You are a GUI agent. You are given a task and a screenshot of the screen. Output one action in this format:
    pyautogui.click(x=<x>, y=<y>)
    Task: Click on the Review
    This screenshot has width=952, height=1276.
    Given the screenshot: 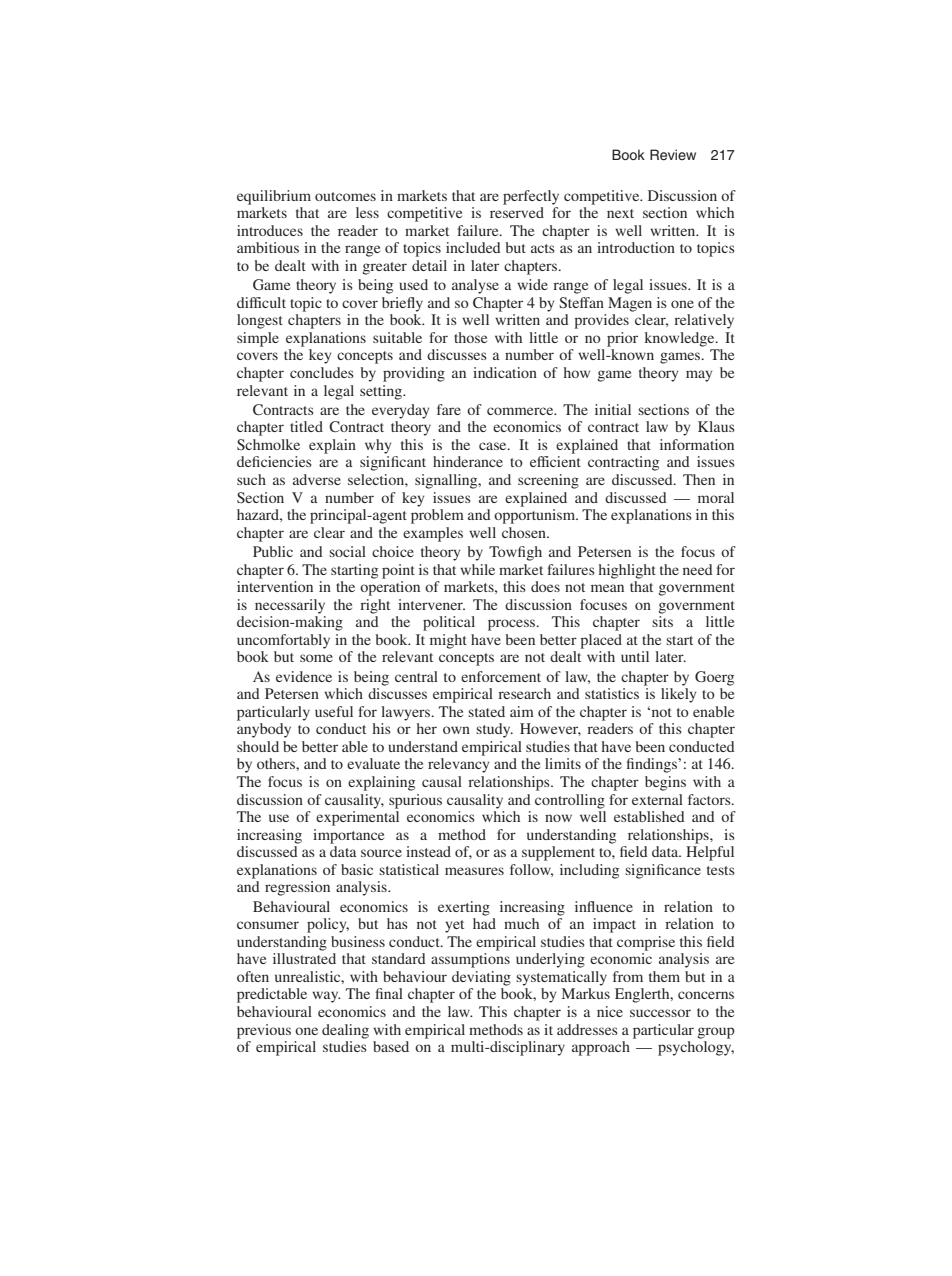 What is the action you would take?
    pyautogui.click(x=673, y=155)
